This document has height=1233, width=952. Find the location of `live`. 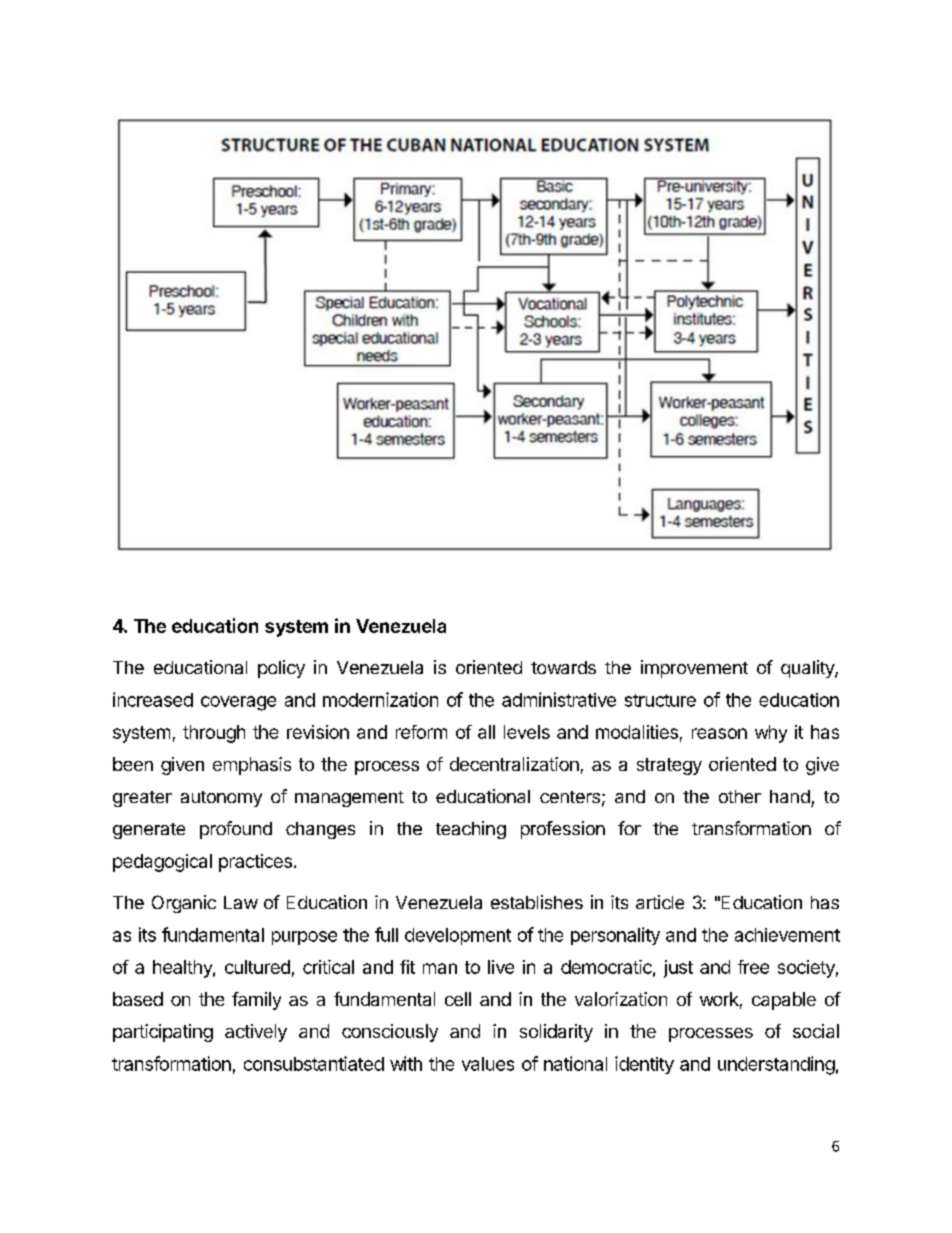

live is located at coordinates (501, 967).
